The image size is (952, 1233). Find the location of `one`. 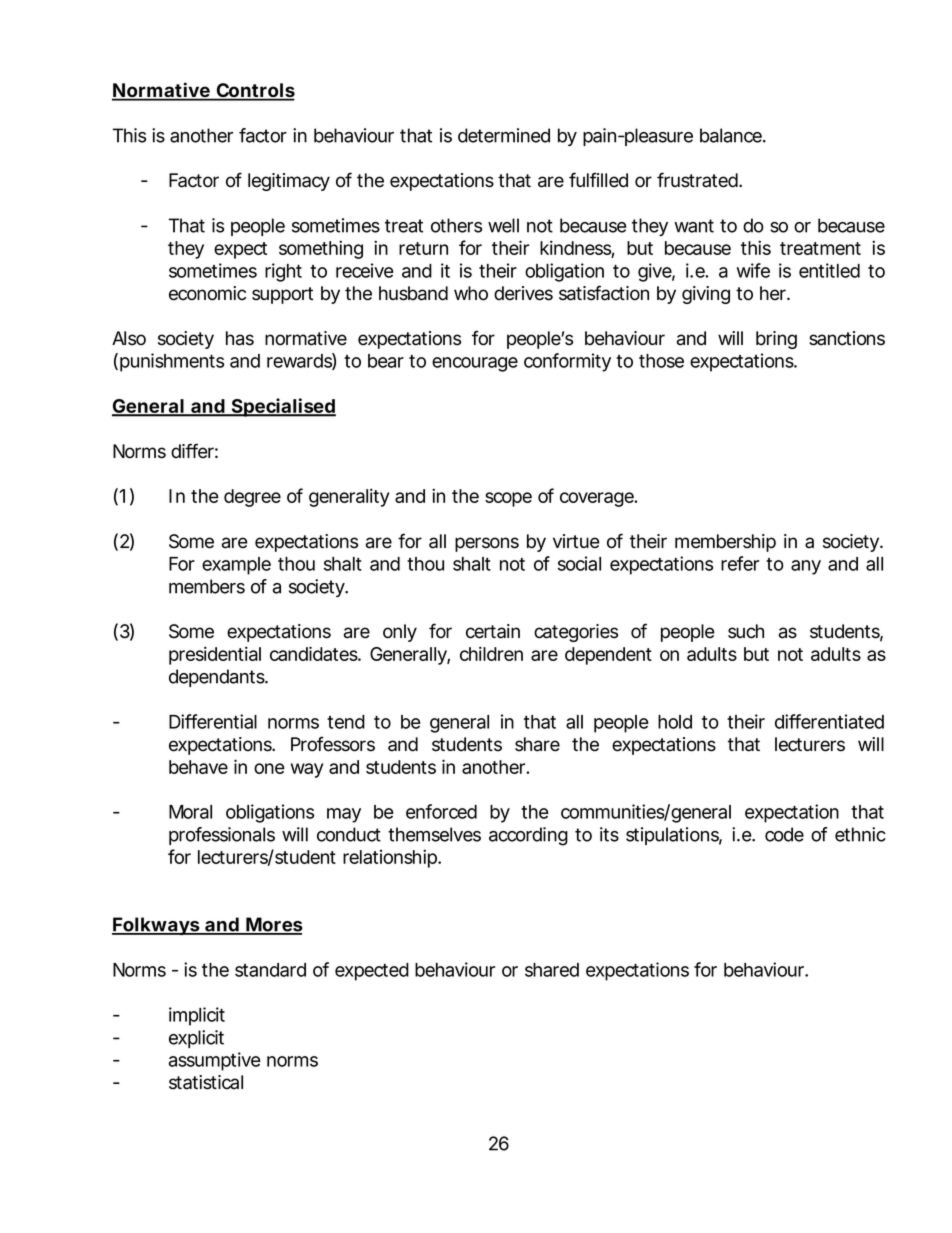

one is located at coordinates (269, 768).
